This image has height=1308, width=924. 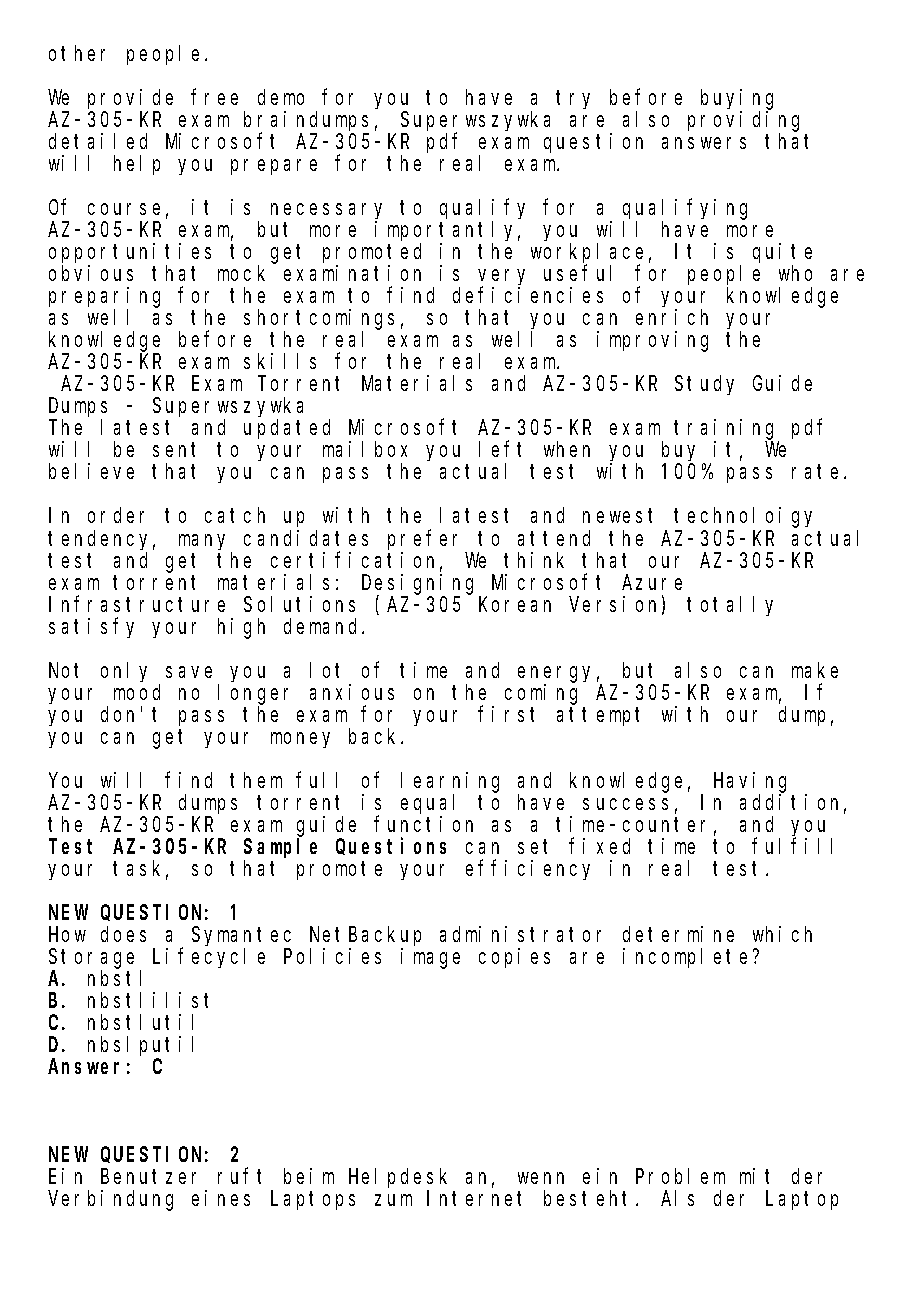 What do you see at coordinates (123, 934) in the image?
I see `does` at bounding box center [123, 934].
